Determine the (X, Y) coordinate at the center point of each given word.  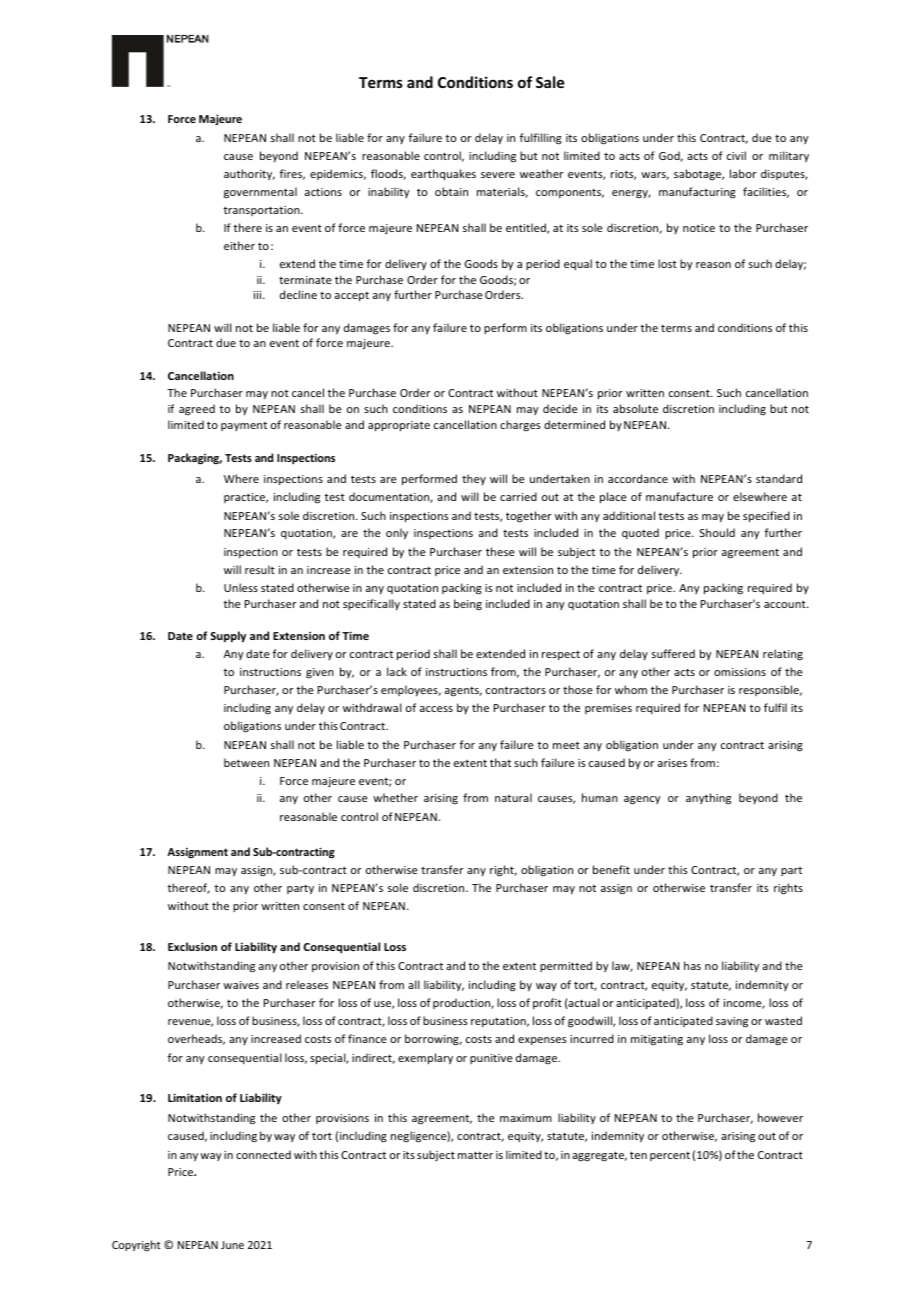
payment (244, 426)
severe (498, 175)
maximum (526, 1118)
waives (241, 985)
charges (520, 425)
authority (249, 174)
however (780, 1117)
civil (736, 155)
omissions (740, 672)
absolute (635, 408)
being (468, 605)
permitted (566, 966)
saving (732, 1022)
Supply (228, 637)
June (232, 1245)
